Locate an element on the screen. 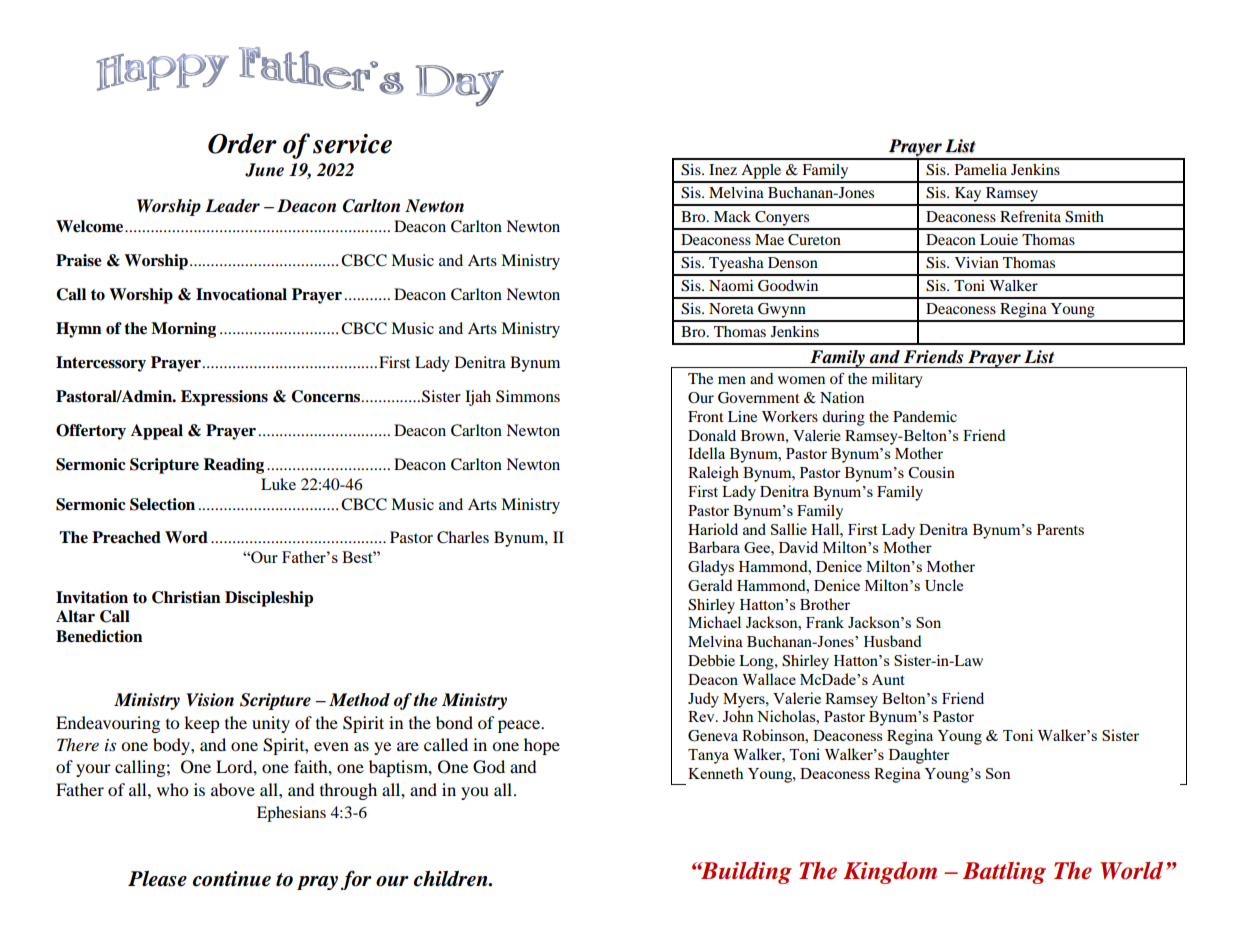 Image resolution: width=1233 pixels, height=952 pixels. Battling is located at coordinates (1004, 873).
